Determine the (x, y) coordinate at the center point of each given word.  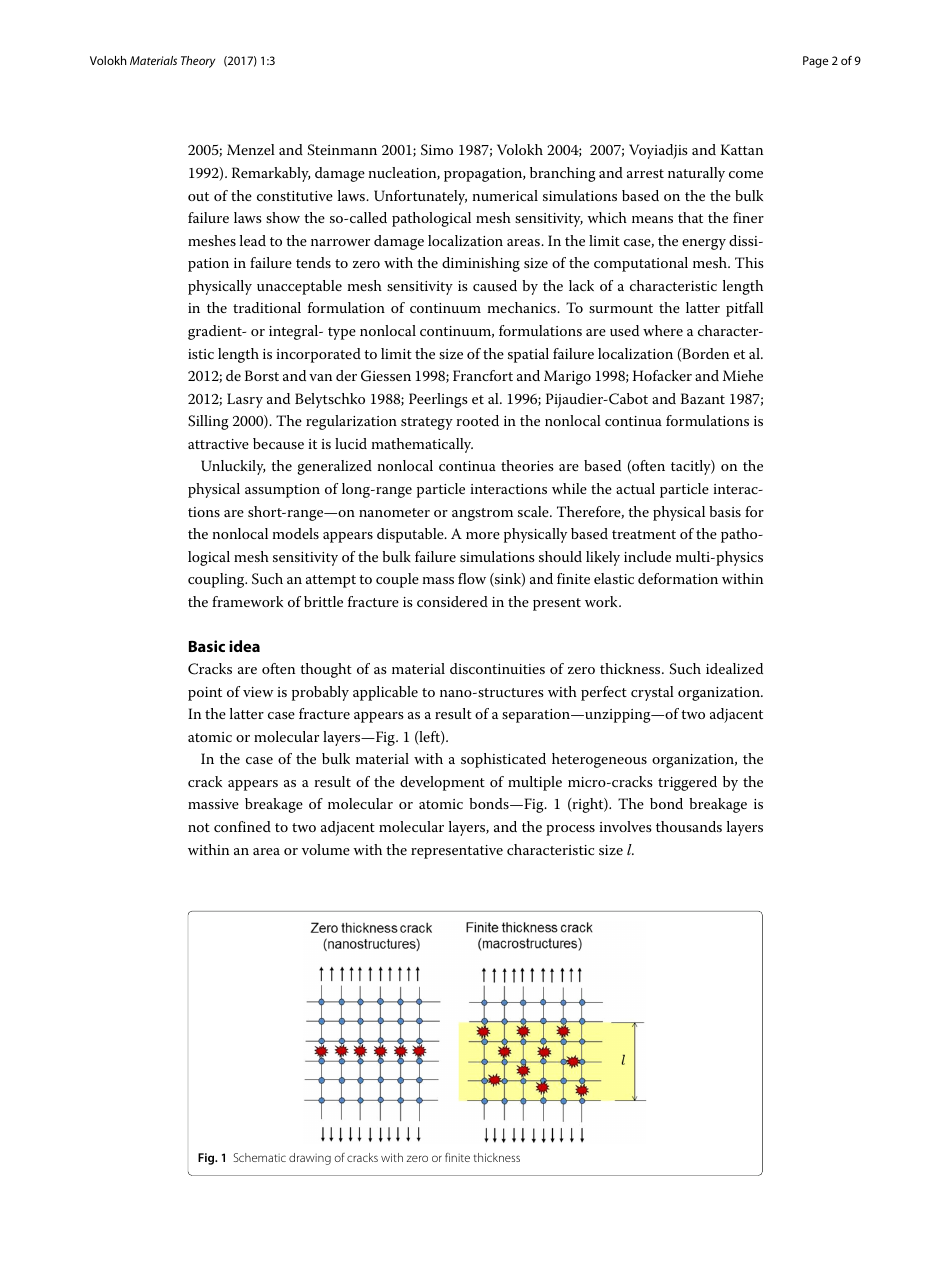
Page (815, 62)
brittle (323, 601)
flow (472, 578)
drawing (310, 1159)
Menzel (251, 149)
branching (563, 174)
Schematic (259, 1157)
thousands (689, 826)
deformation (678, 578)
